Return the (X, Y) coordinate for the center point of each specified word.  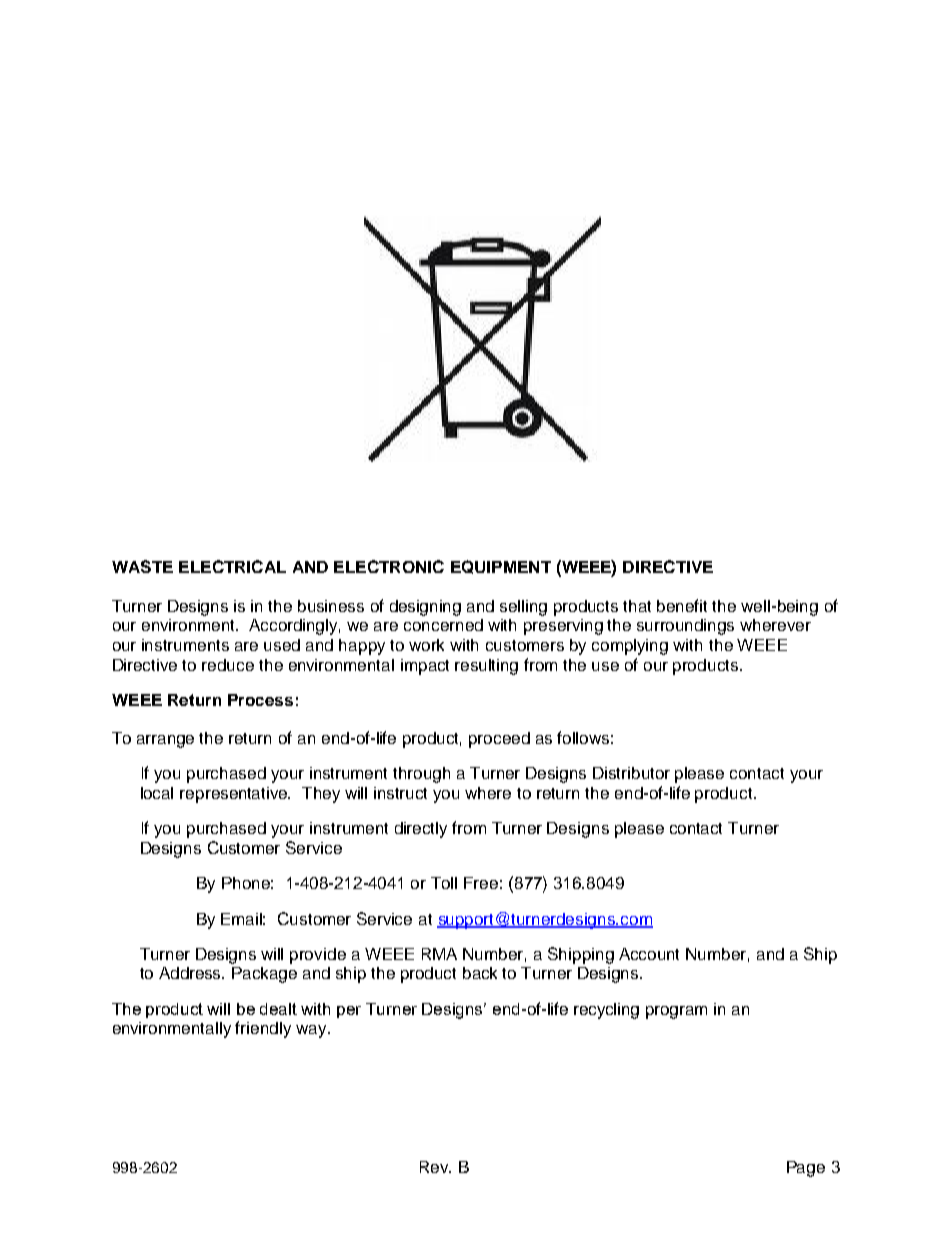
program (676, 1012)
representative (235, 795)
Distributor (631, 773)
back (480, 973)
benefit (682, 605)
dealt (278, 1009)
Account (649, 954)
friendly (263, 1029)
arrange (165, 741)
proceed (499, 740)
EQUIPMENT (501, 567)
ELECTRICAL (232, 566)
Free (481, 883)
